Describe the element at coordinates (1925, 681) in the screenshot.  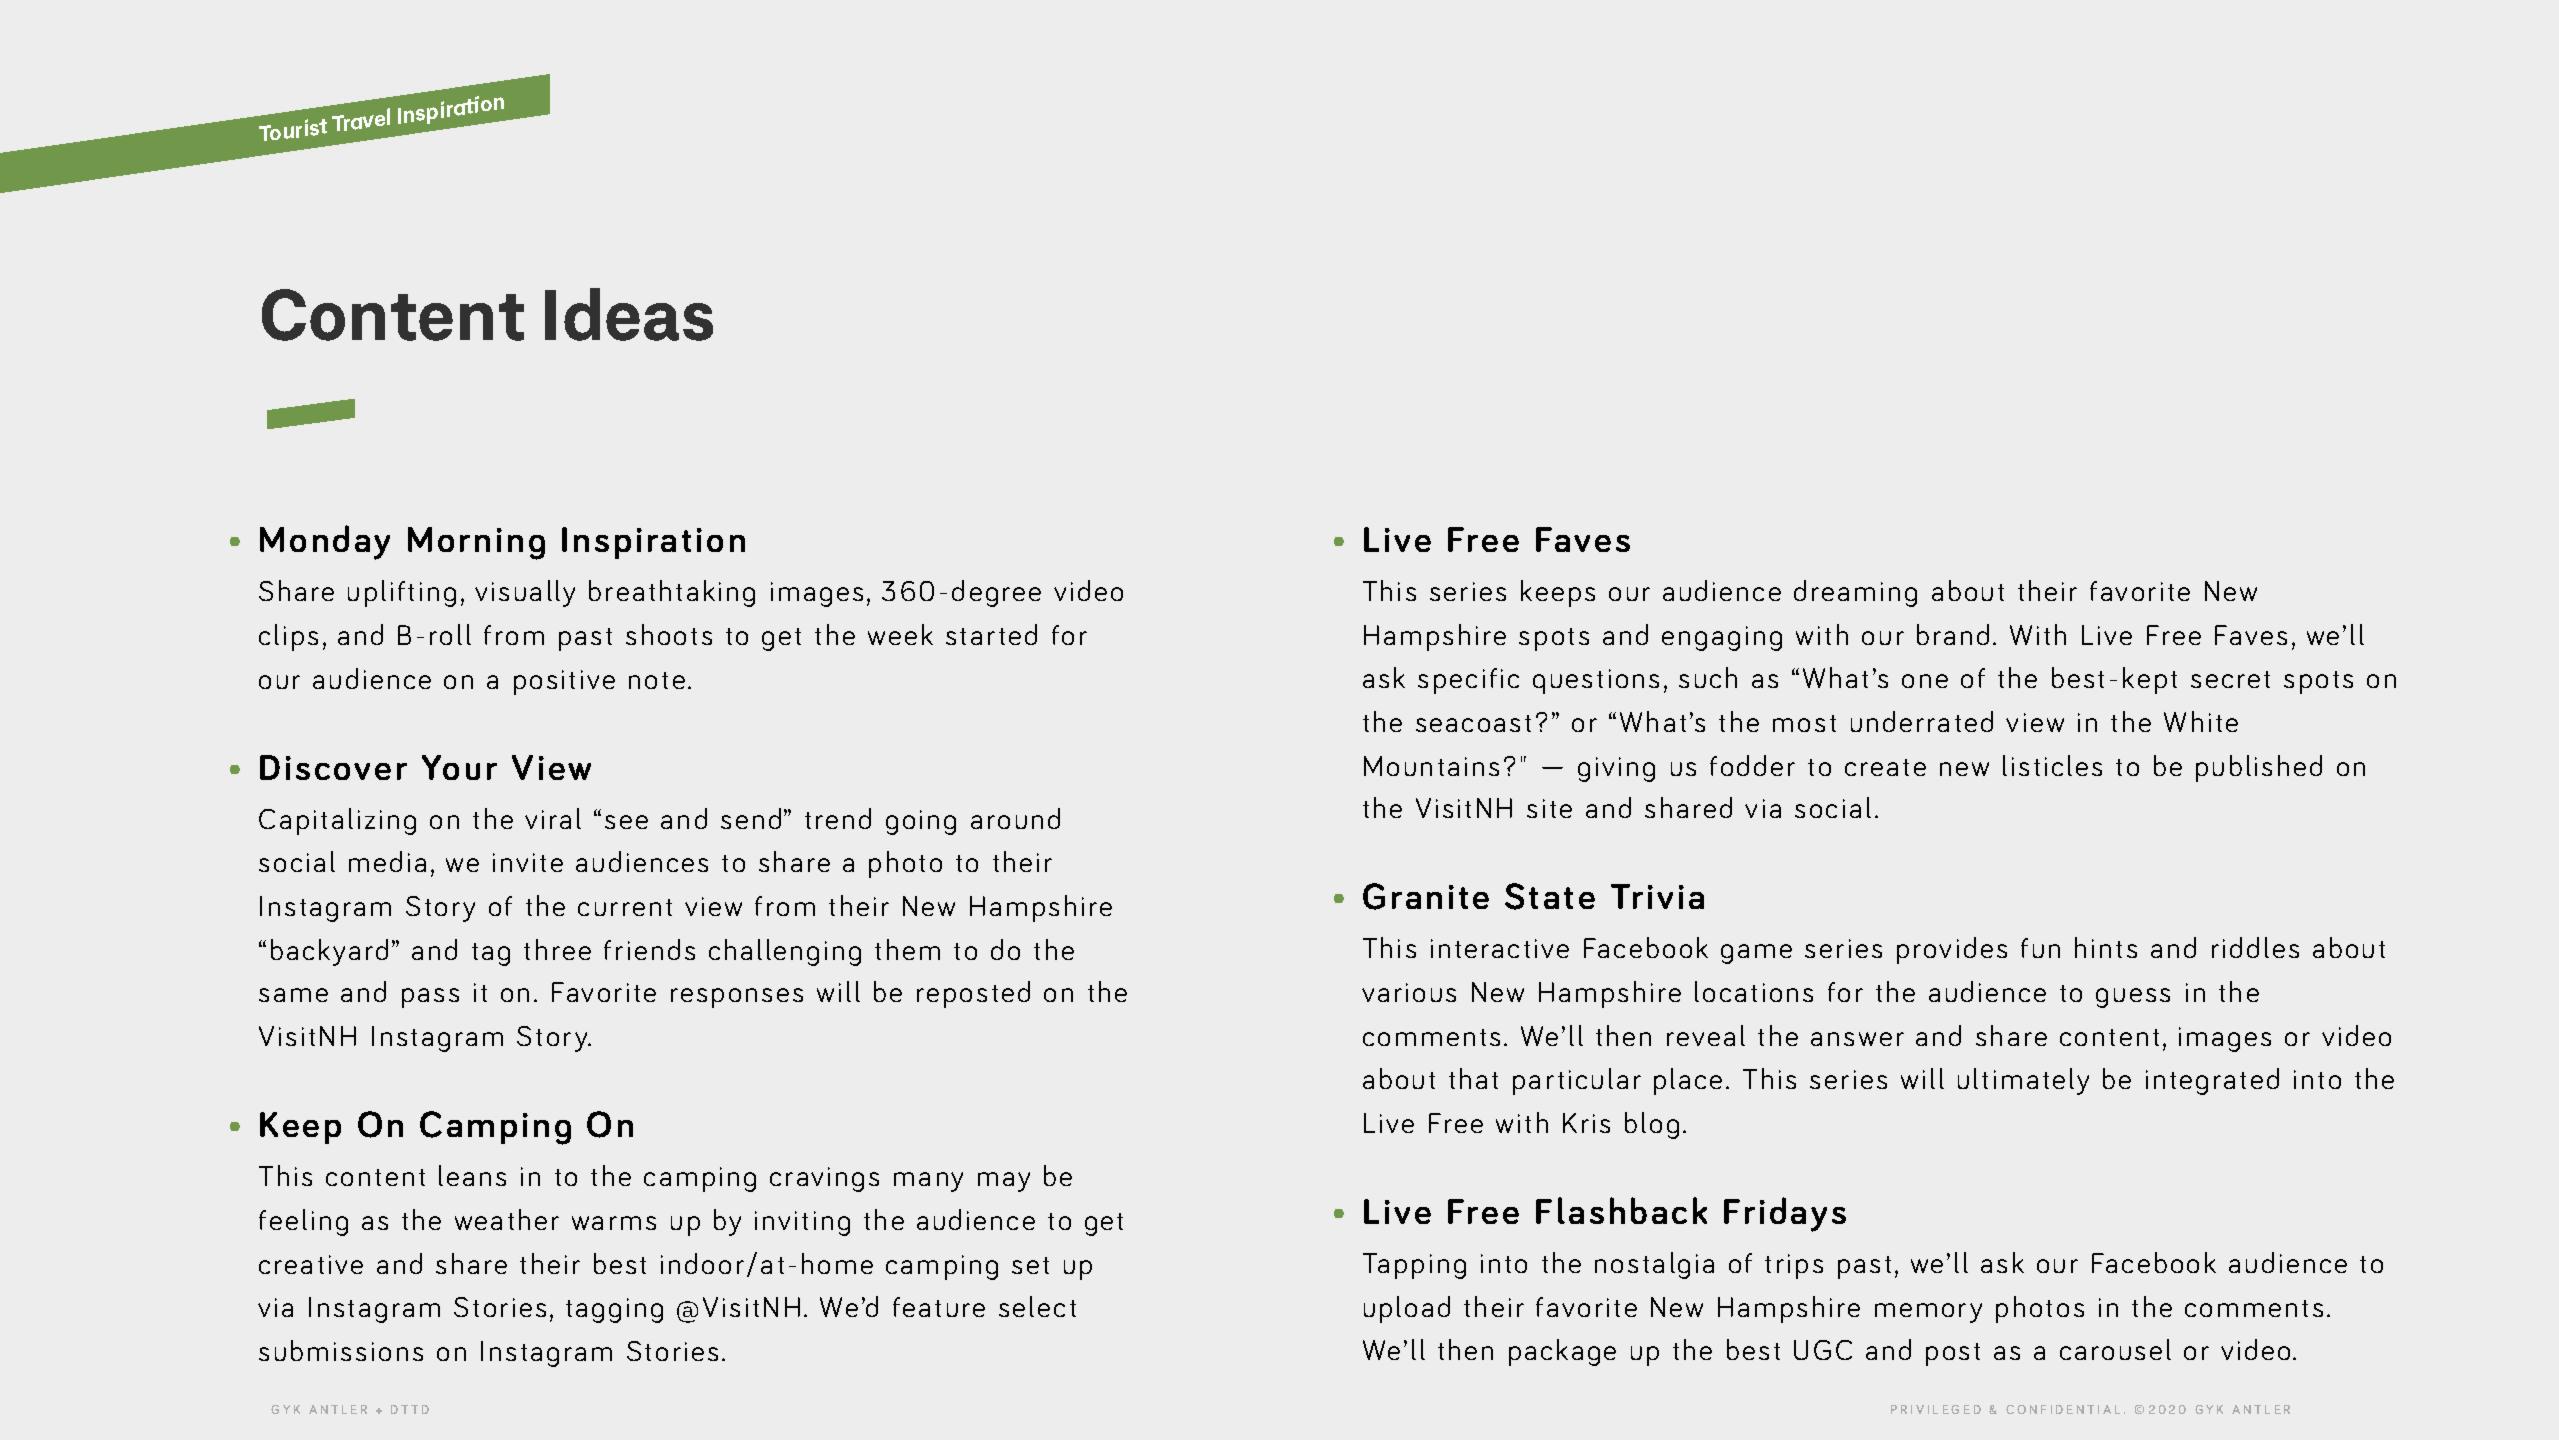
I see `one` at that location.
